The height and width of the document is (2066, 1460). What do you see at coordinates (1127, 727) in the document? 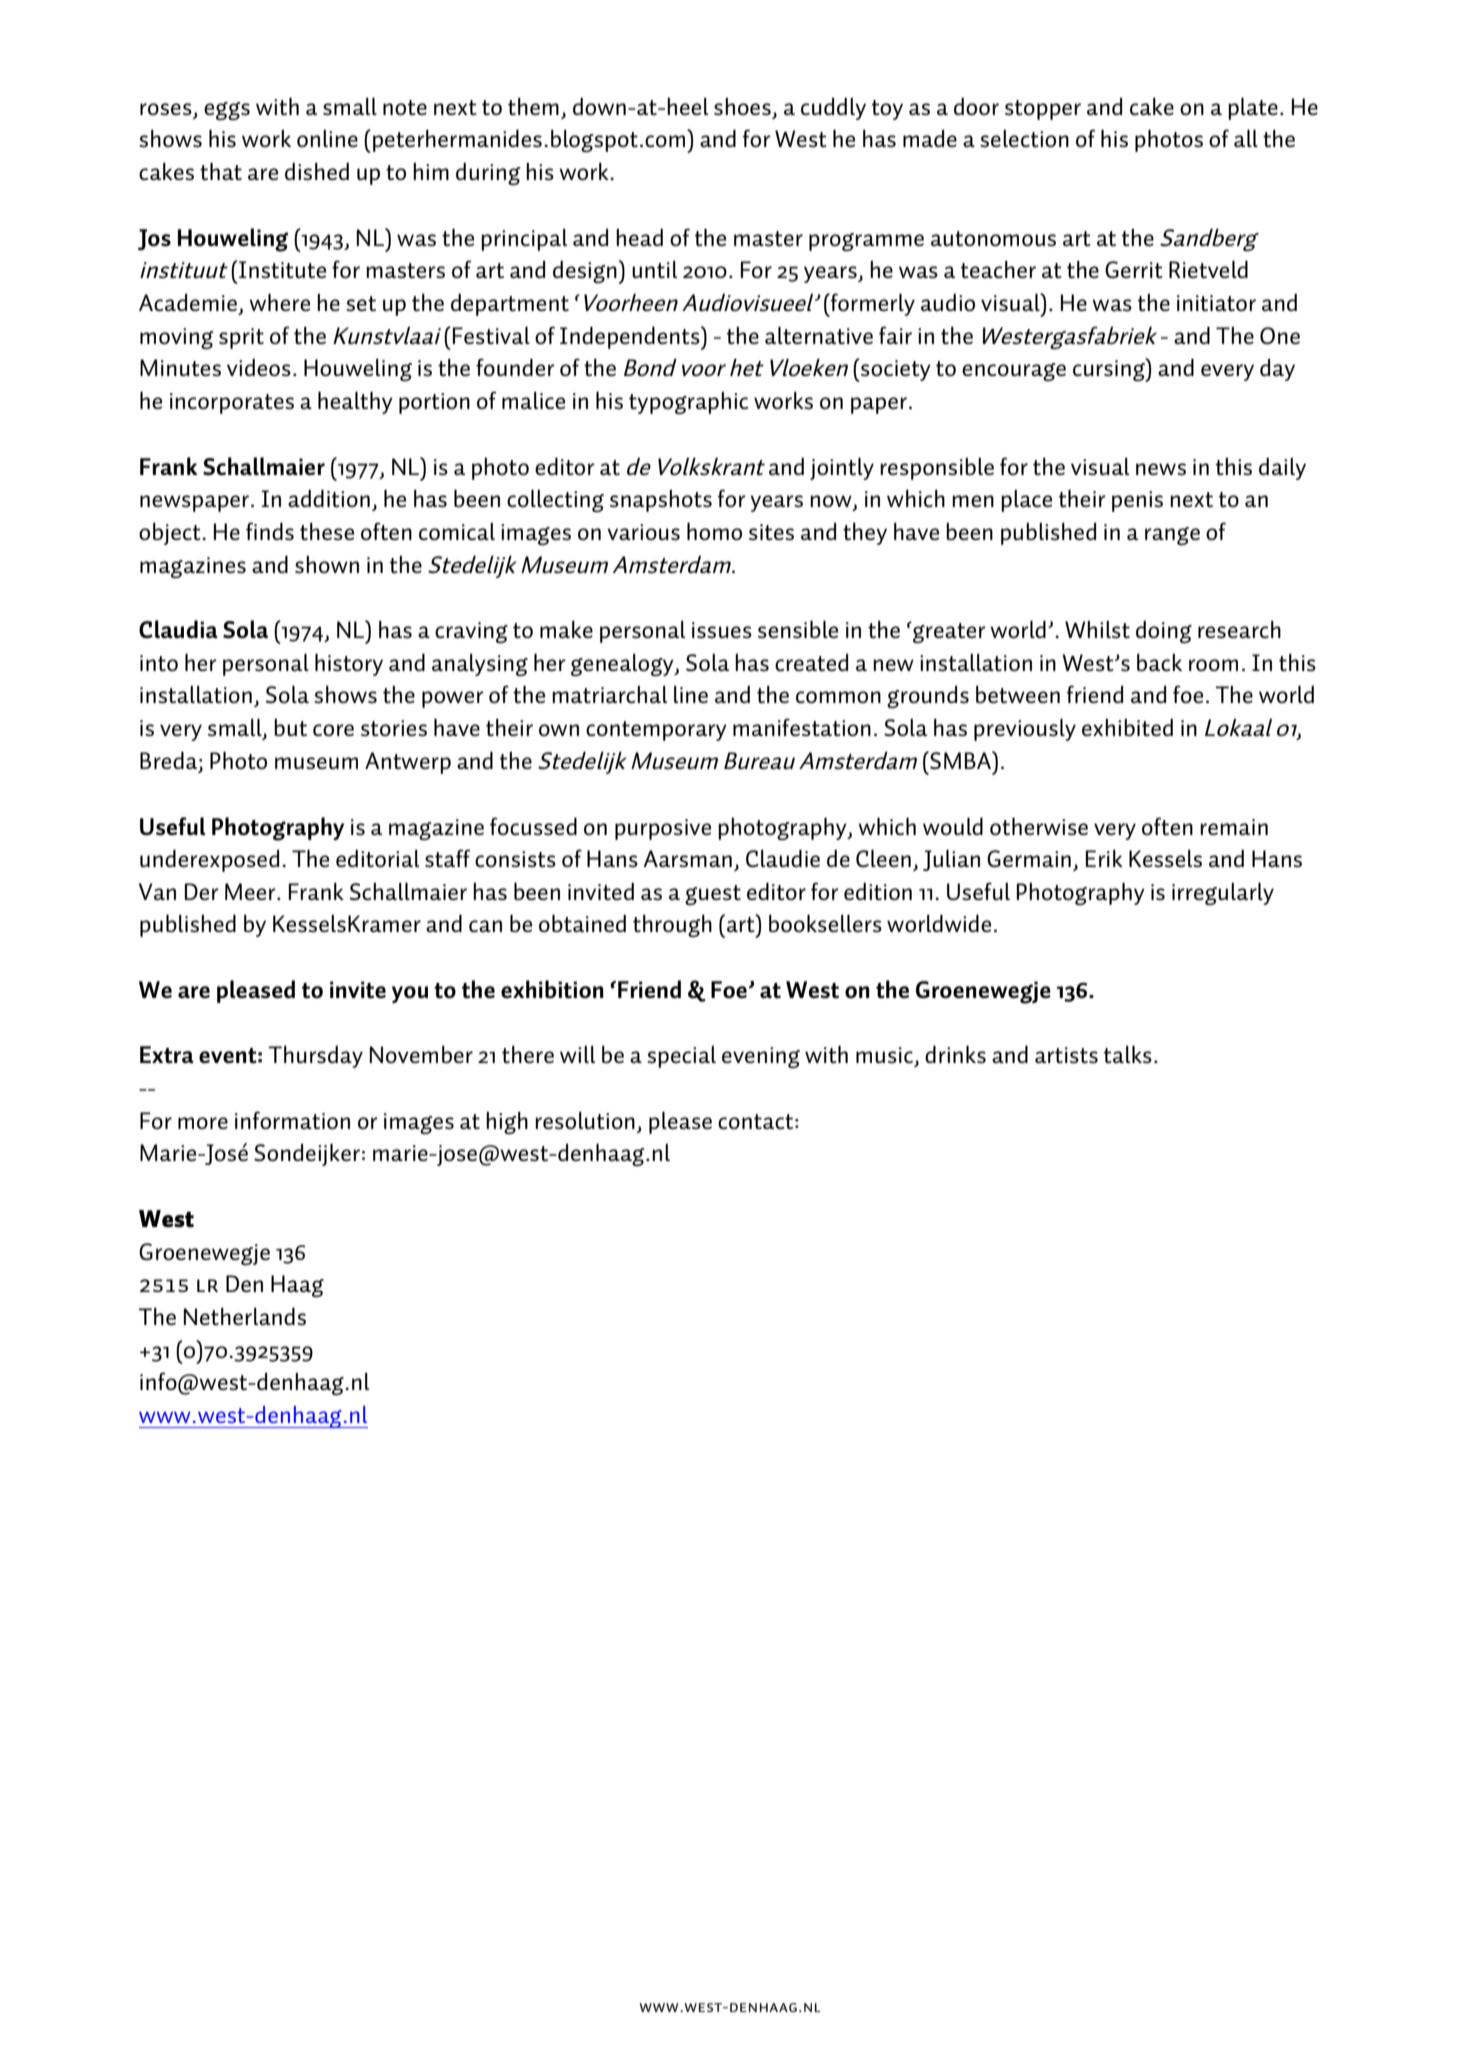
I see `exhibited` at bounding box center [1127, 727].
